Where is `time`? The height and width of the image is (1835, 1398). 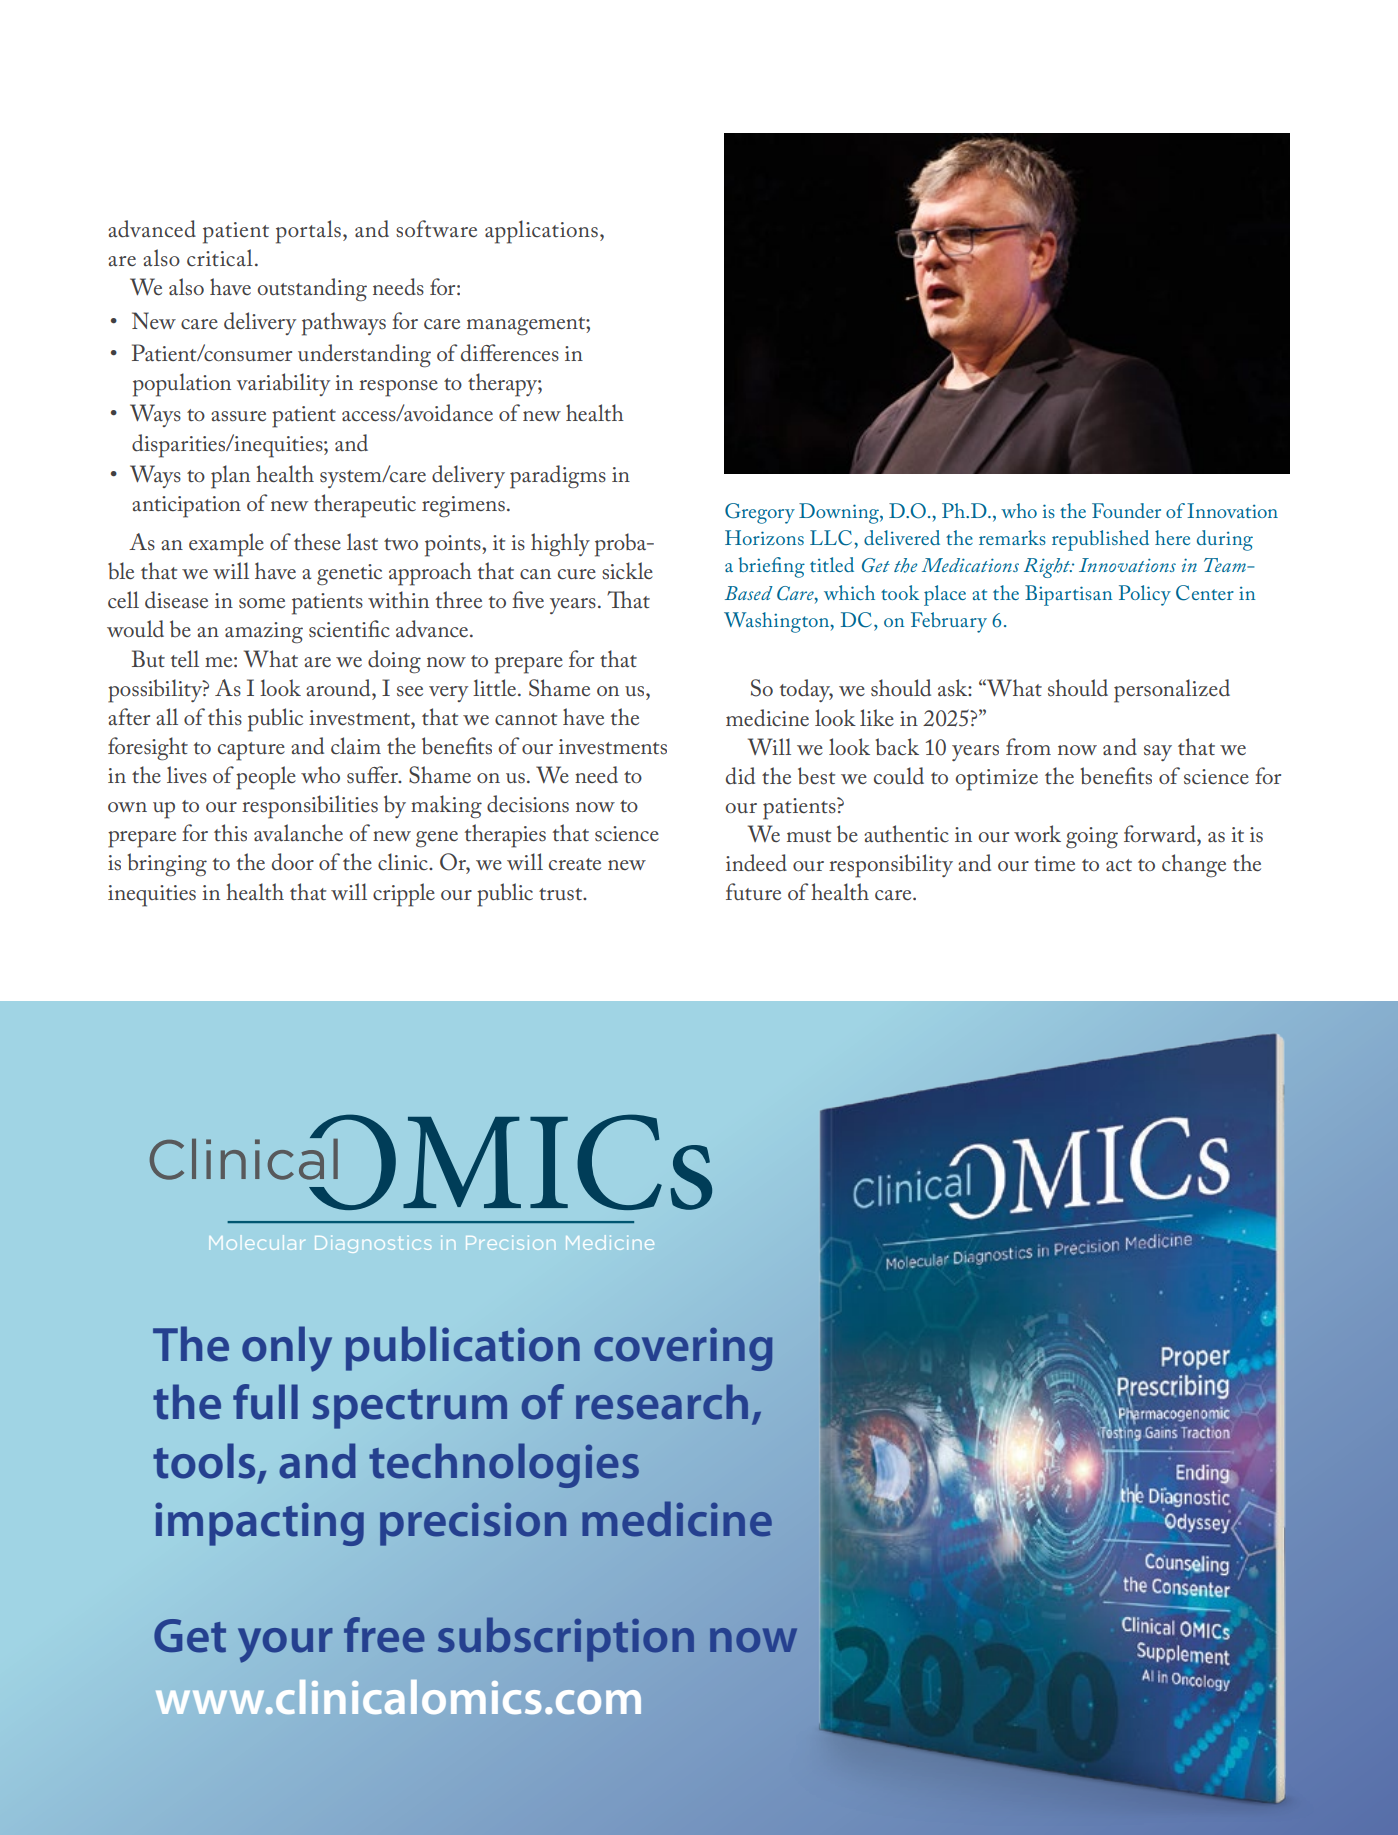 time is located at coordinates (1054, 863).
